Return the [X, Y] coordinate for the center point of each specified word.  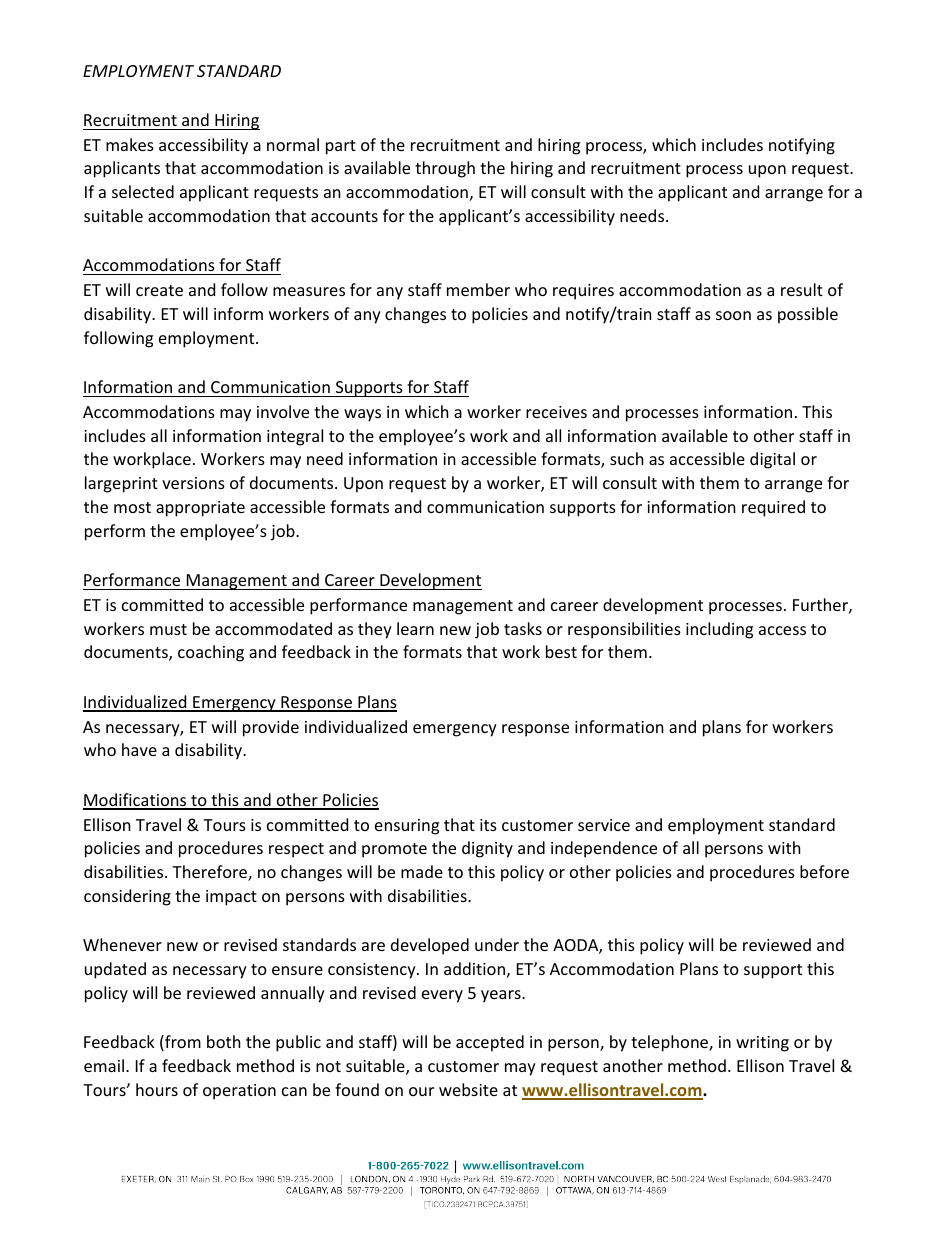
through [445, 169]
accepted [490, 1043]
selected [143, 191]
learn [415, 628]
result [802, 289]
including [719, 630]
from [182, 1043]
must [168, 629]
